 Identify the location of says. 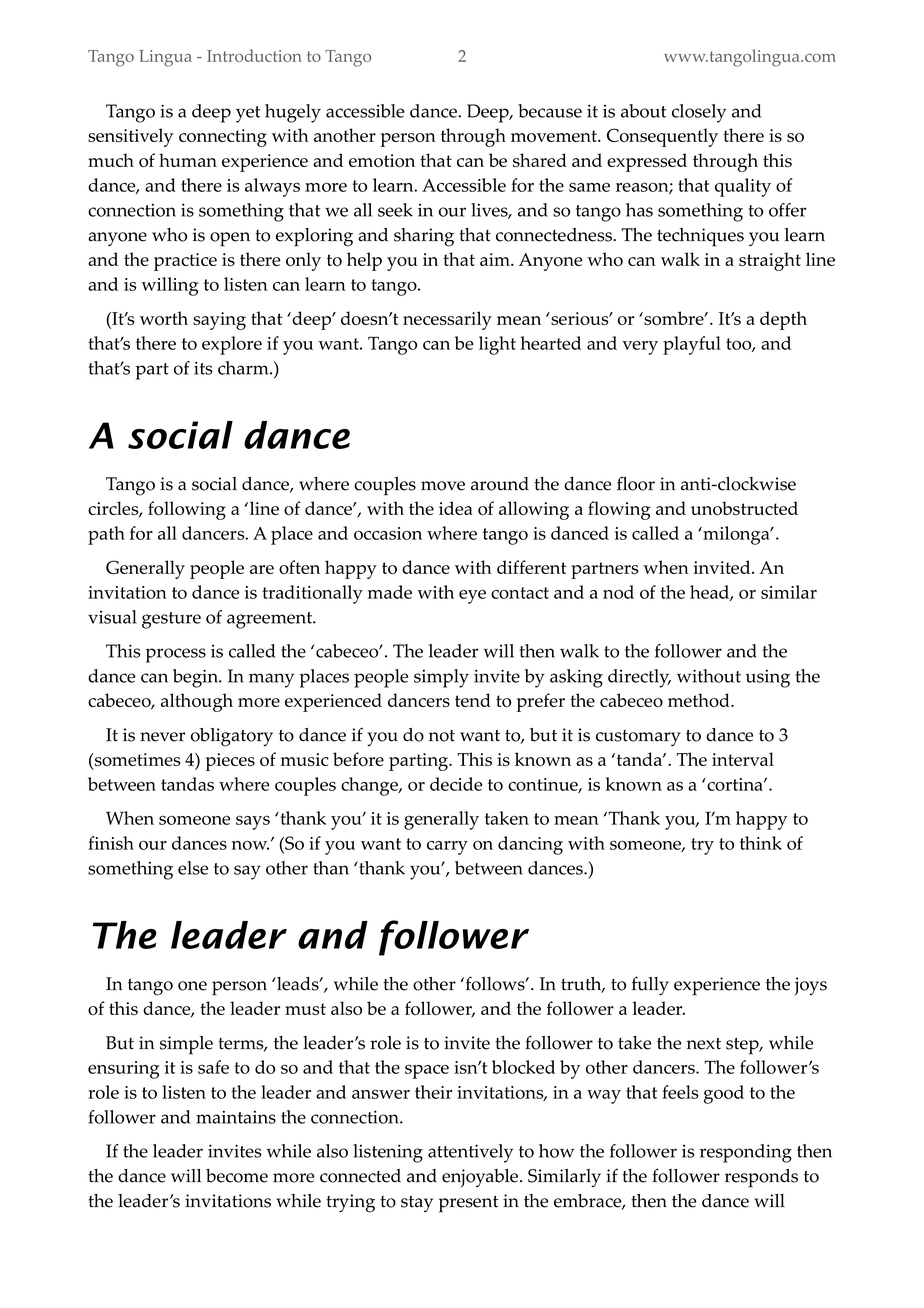
(253, 822).
